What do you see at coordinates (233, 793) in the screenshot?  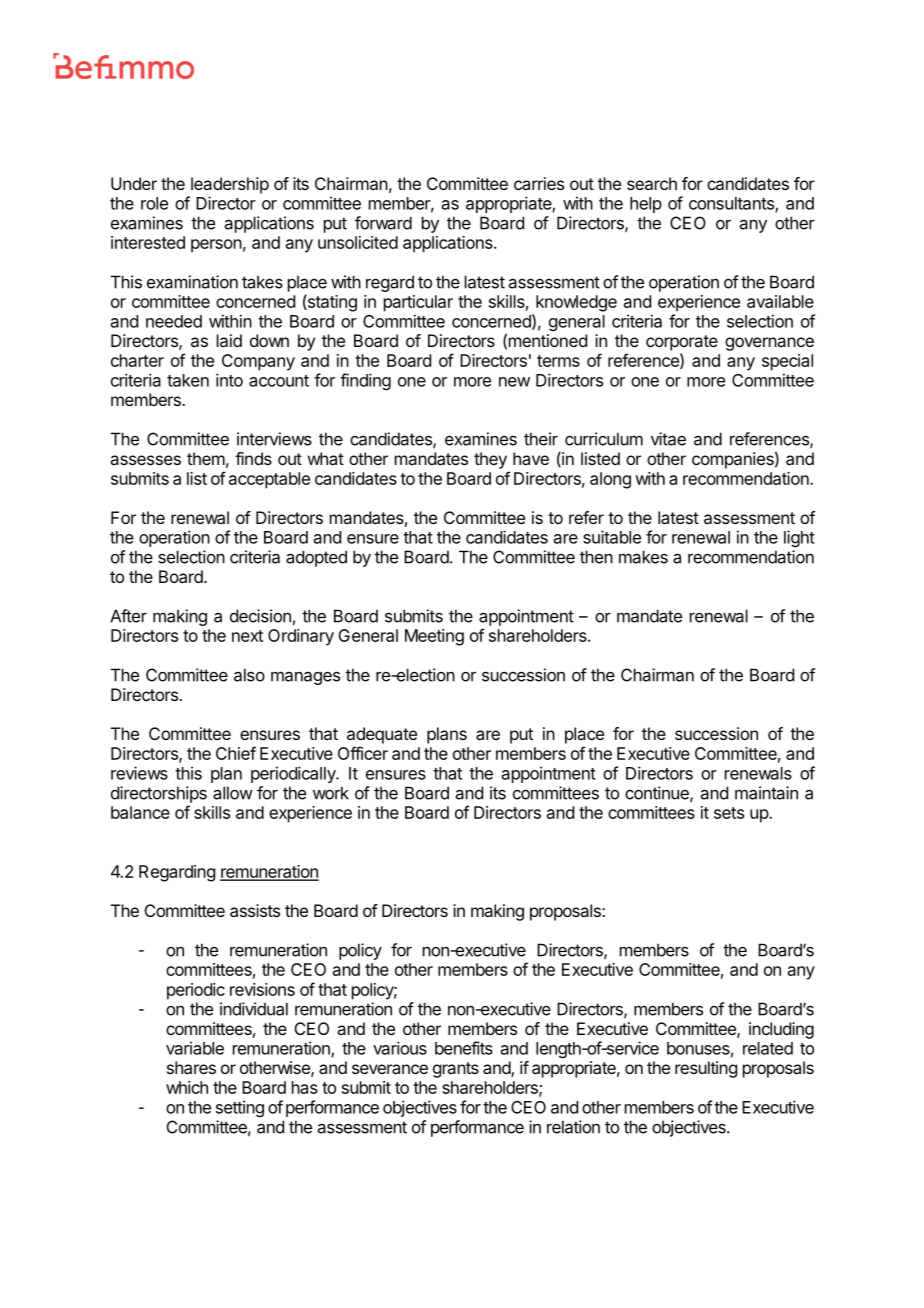 I see `allow` at bounding box center [233, 793].
